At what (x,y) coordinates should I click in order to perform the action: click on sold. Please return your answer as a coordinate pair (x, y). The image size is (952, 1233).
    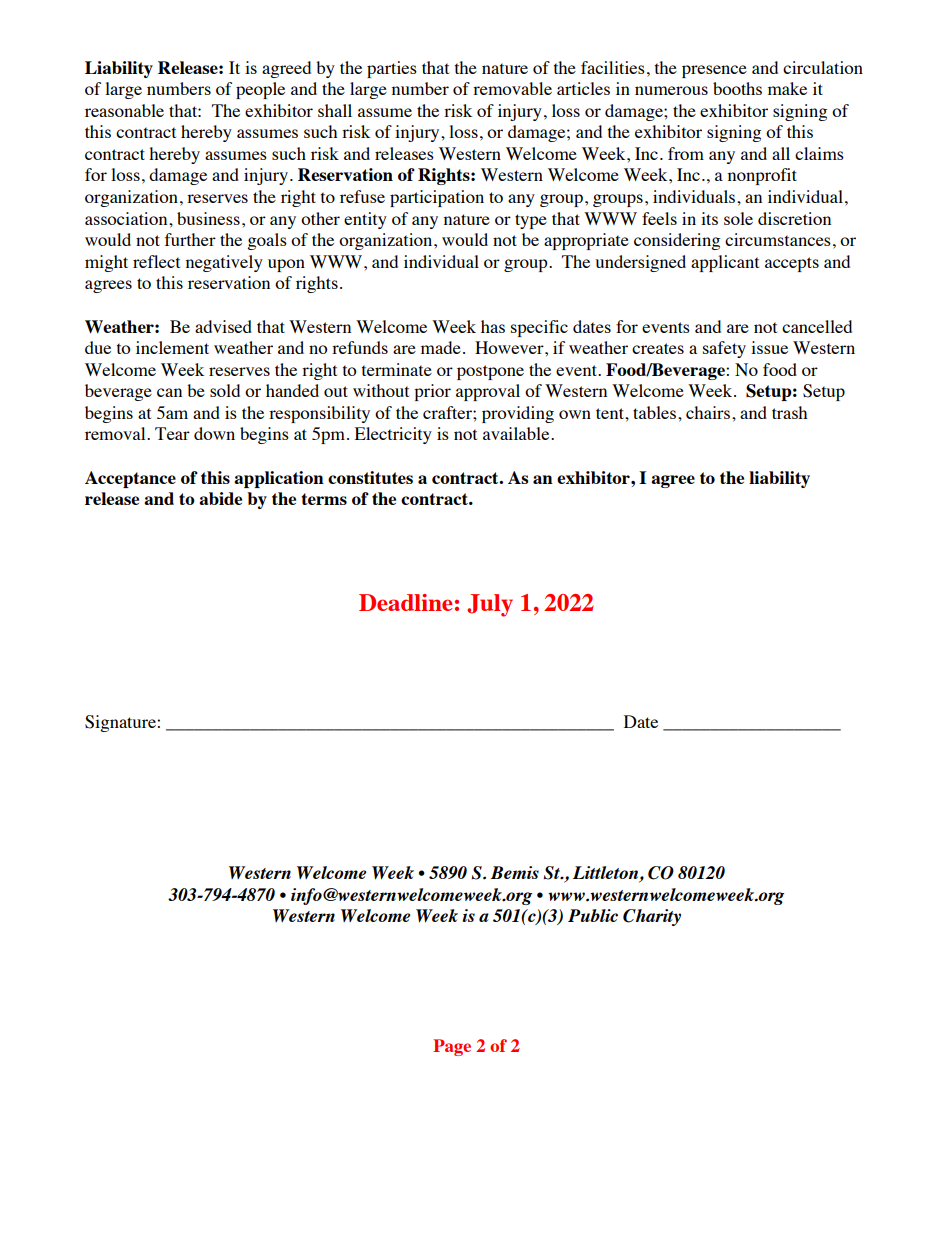
    Looking at the image, I should click on (225, 390).
